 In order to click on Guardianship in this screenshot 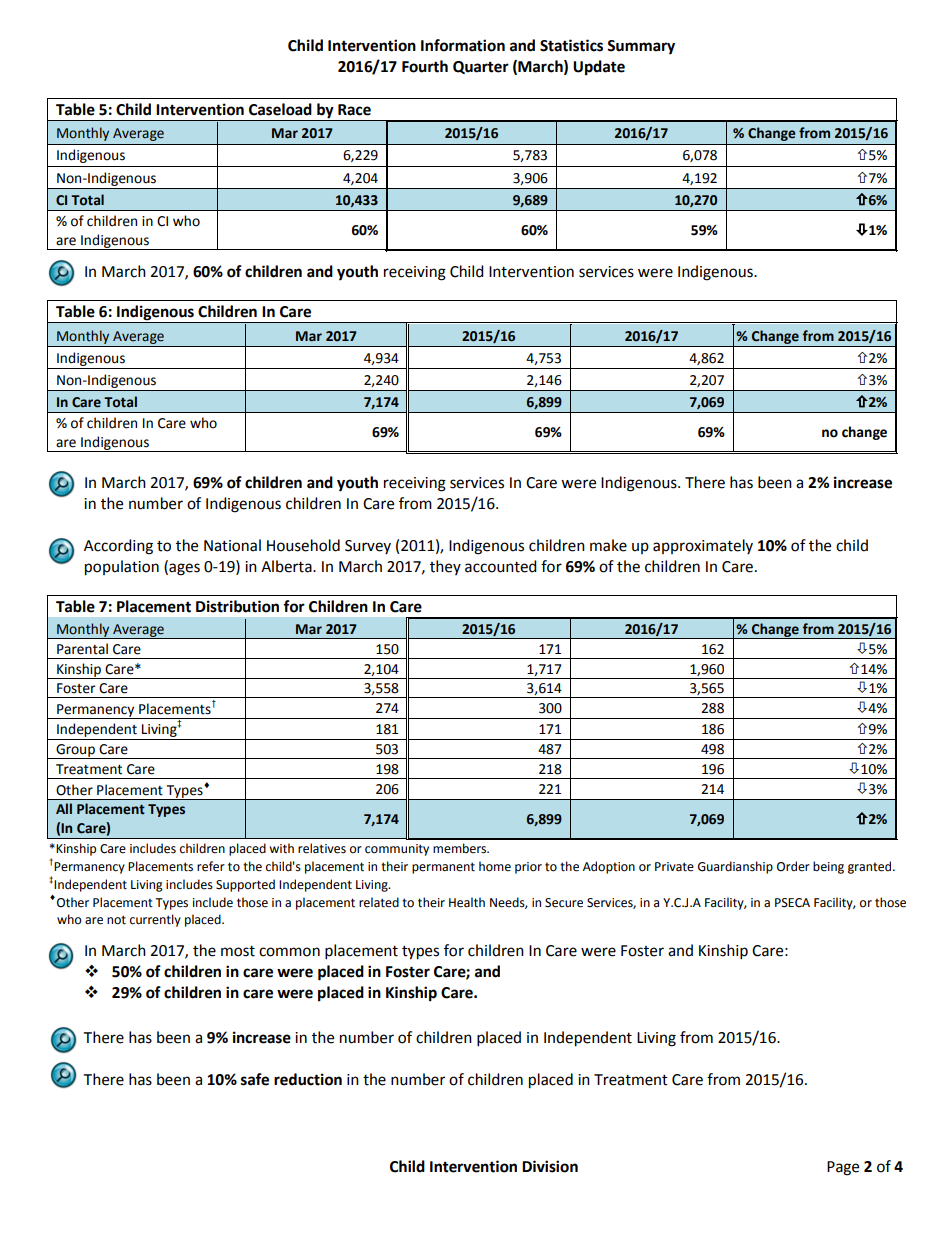, I will do `click(735, 867)`.
